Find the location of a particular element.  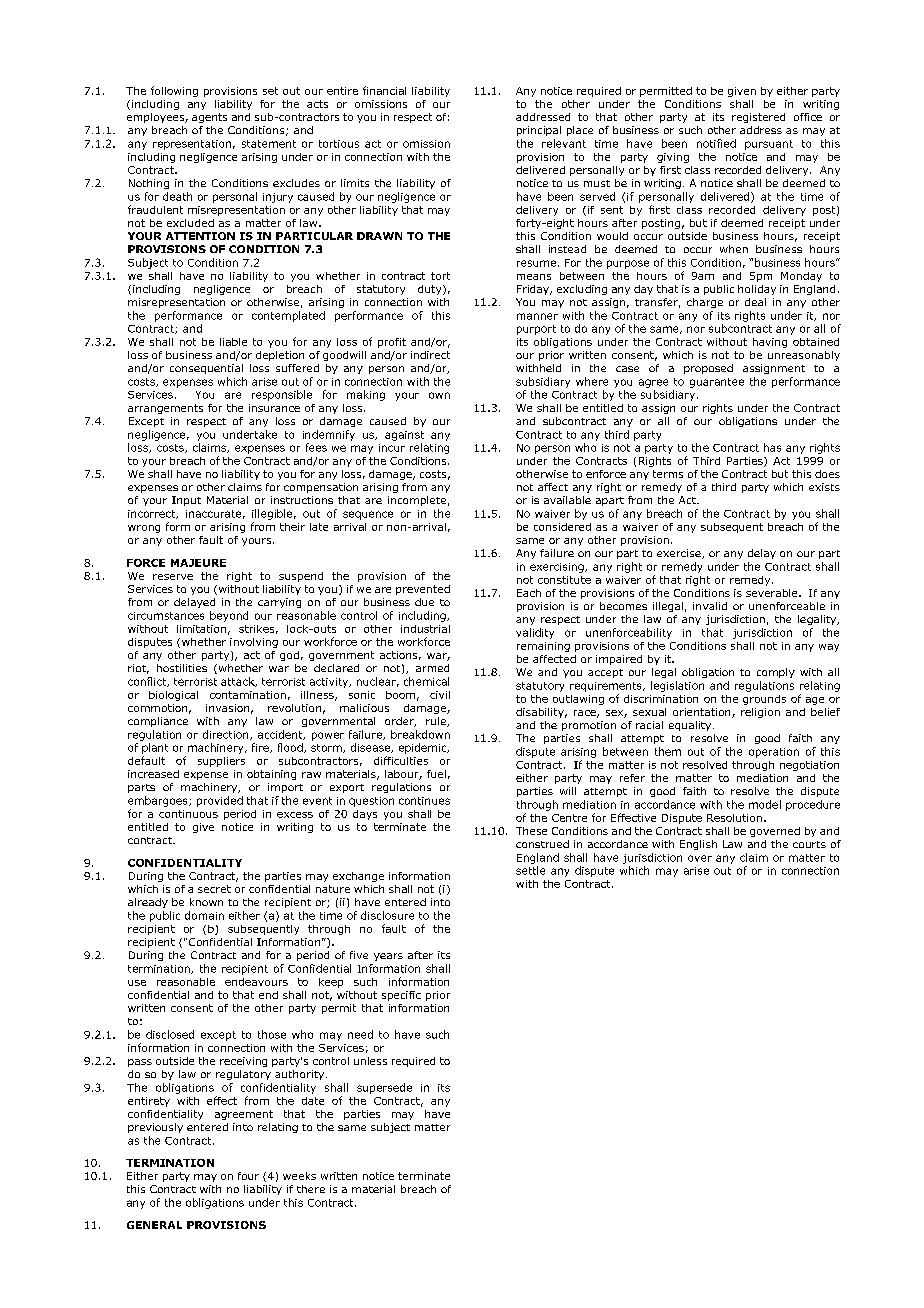

involving is located at coordinates (254, 643).
